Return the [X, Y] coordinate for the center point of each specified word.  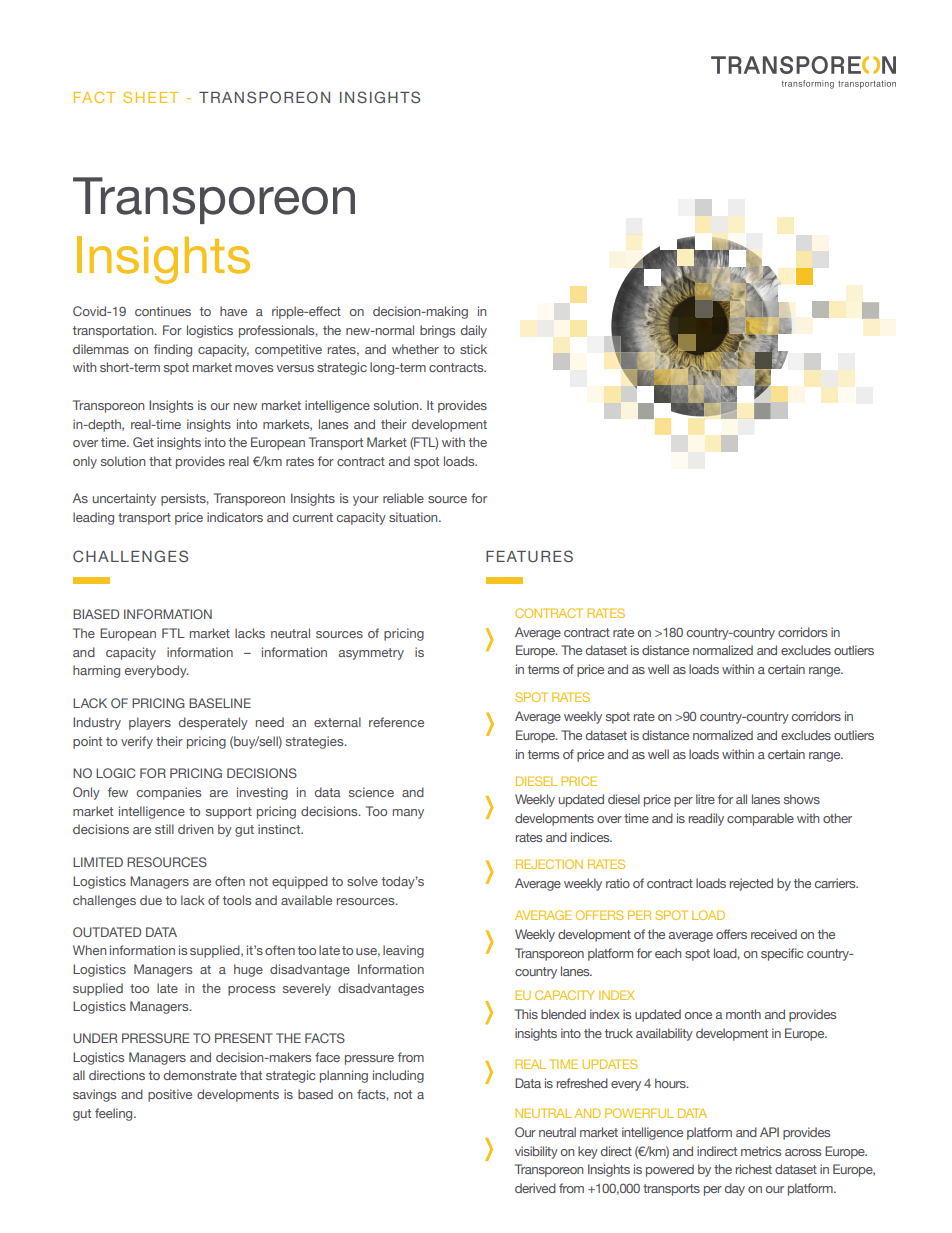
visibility [536, 1152]
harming [96, 671]
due [151, 900]
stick [473, 349]
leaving [403, 951]
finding [173, 350]
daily [474, 331]
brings [437, 331]
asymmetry [371, 654]
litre [705, 799]
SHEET [150, 97]
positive [170, 1095]
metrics [761, 1151]
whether [415, 349]
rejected [751, 884]
